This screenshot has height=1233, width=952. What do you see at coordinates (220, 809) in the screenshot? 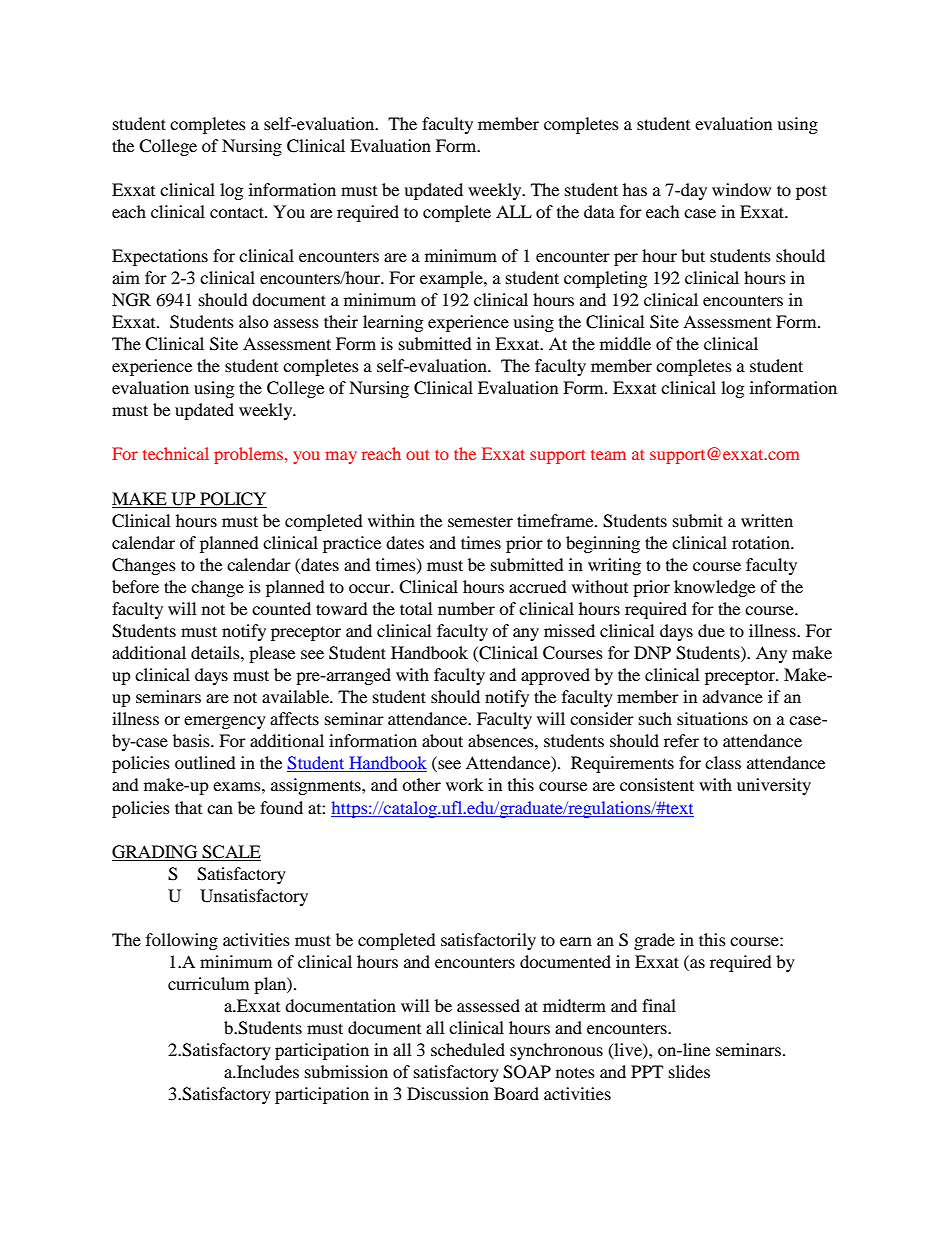
I see `can` at bounding box center [220, 809].
